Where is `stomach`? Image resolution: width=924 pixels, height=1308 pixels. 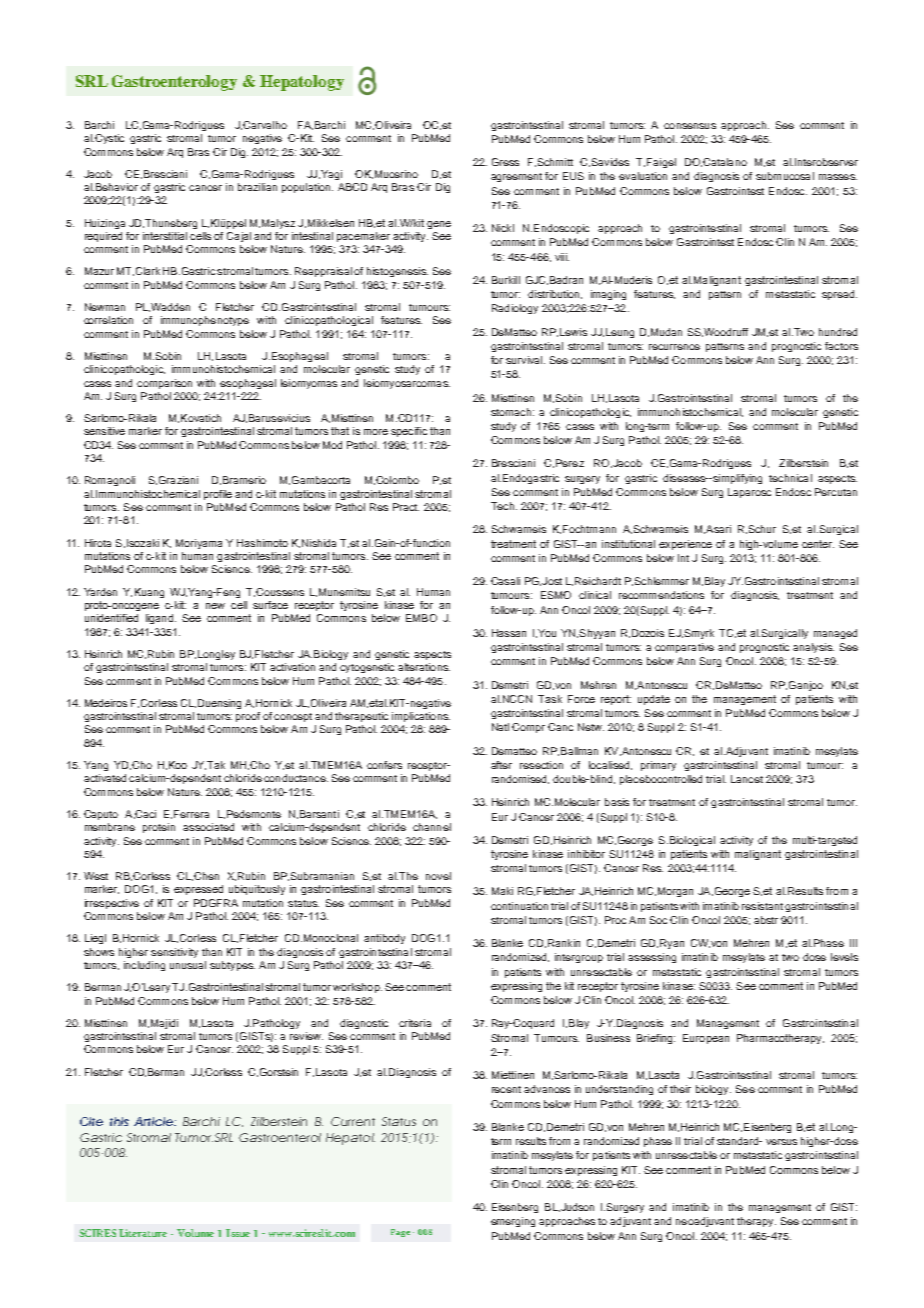
stomach is located at coordinates (511, 412).
